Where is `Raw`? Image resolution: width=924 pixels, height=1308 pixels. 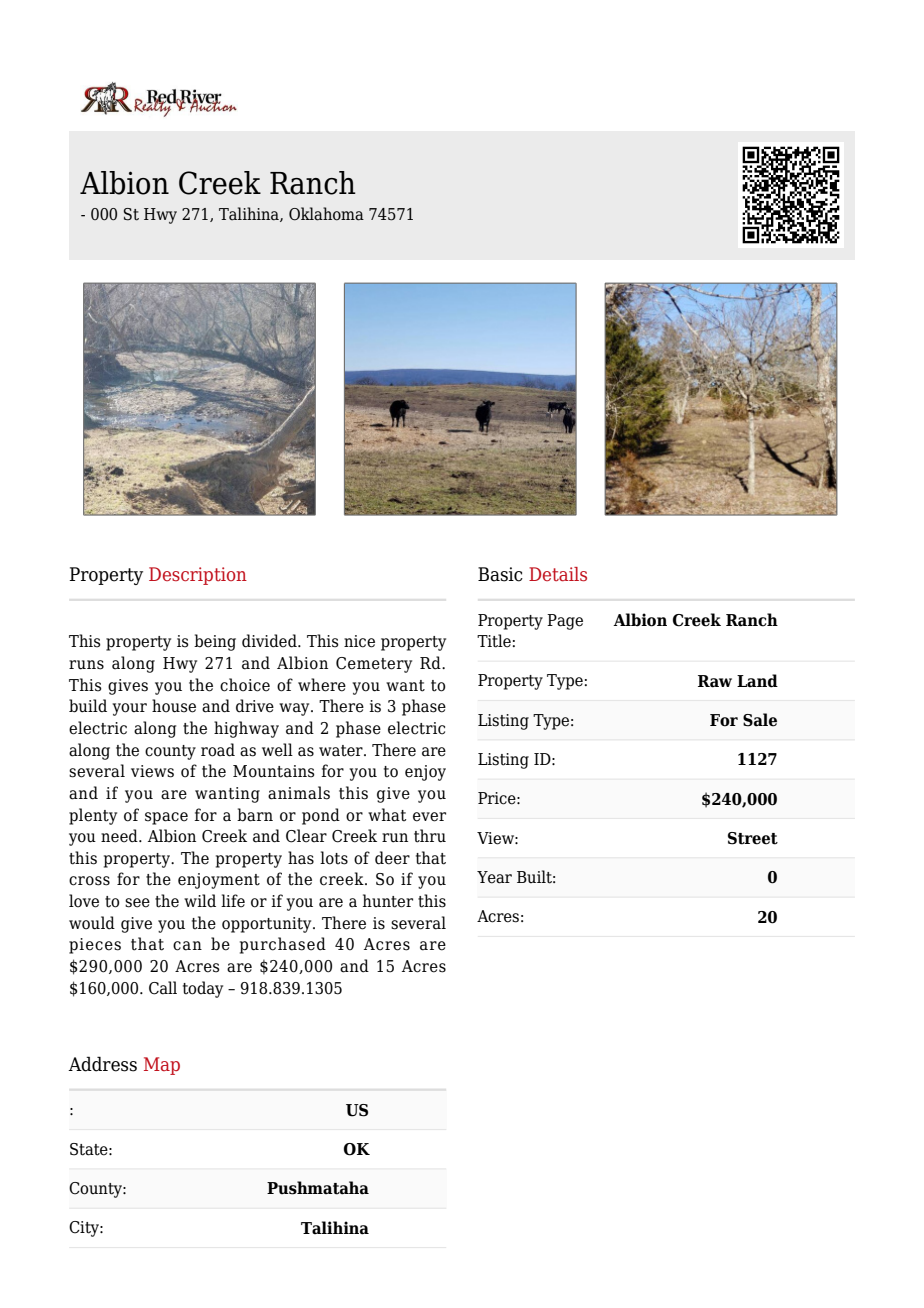 Raw is located at coordinates (715, 681).
